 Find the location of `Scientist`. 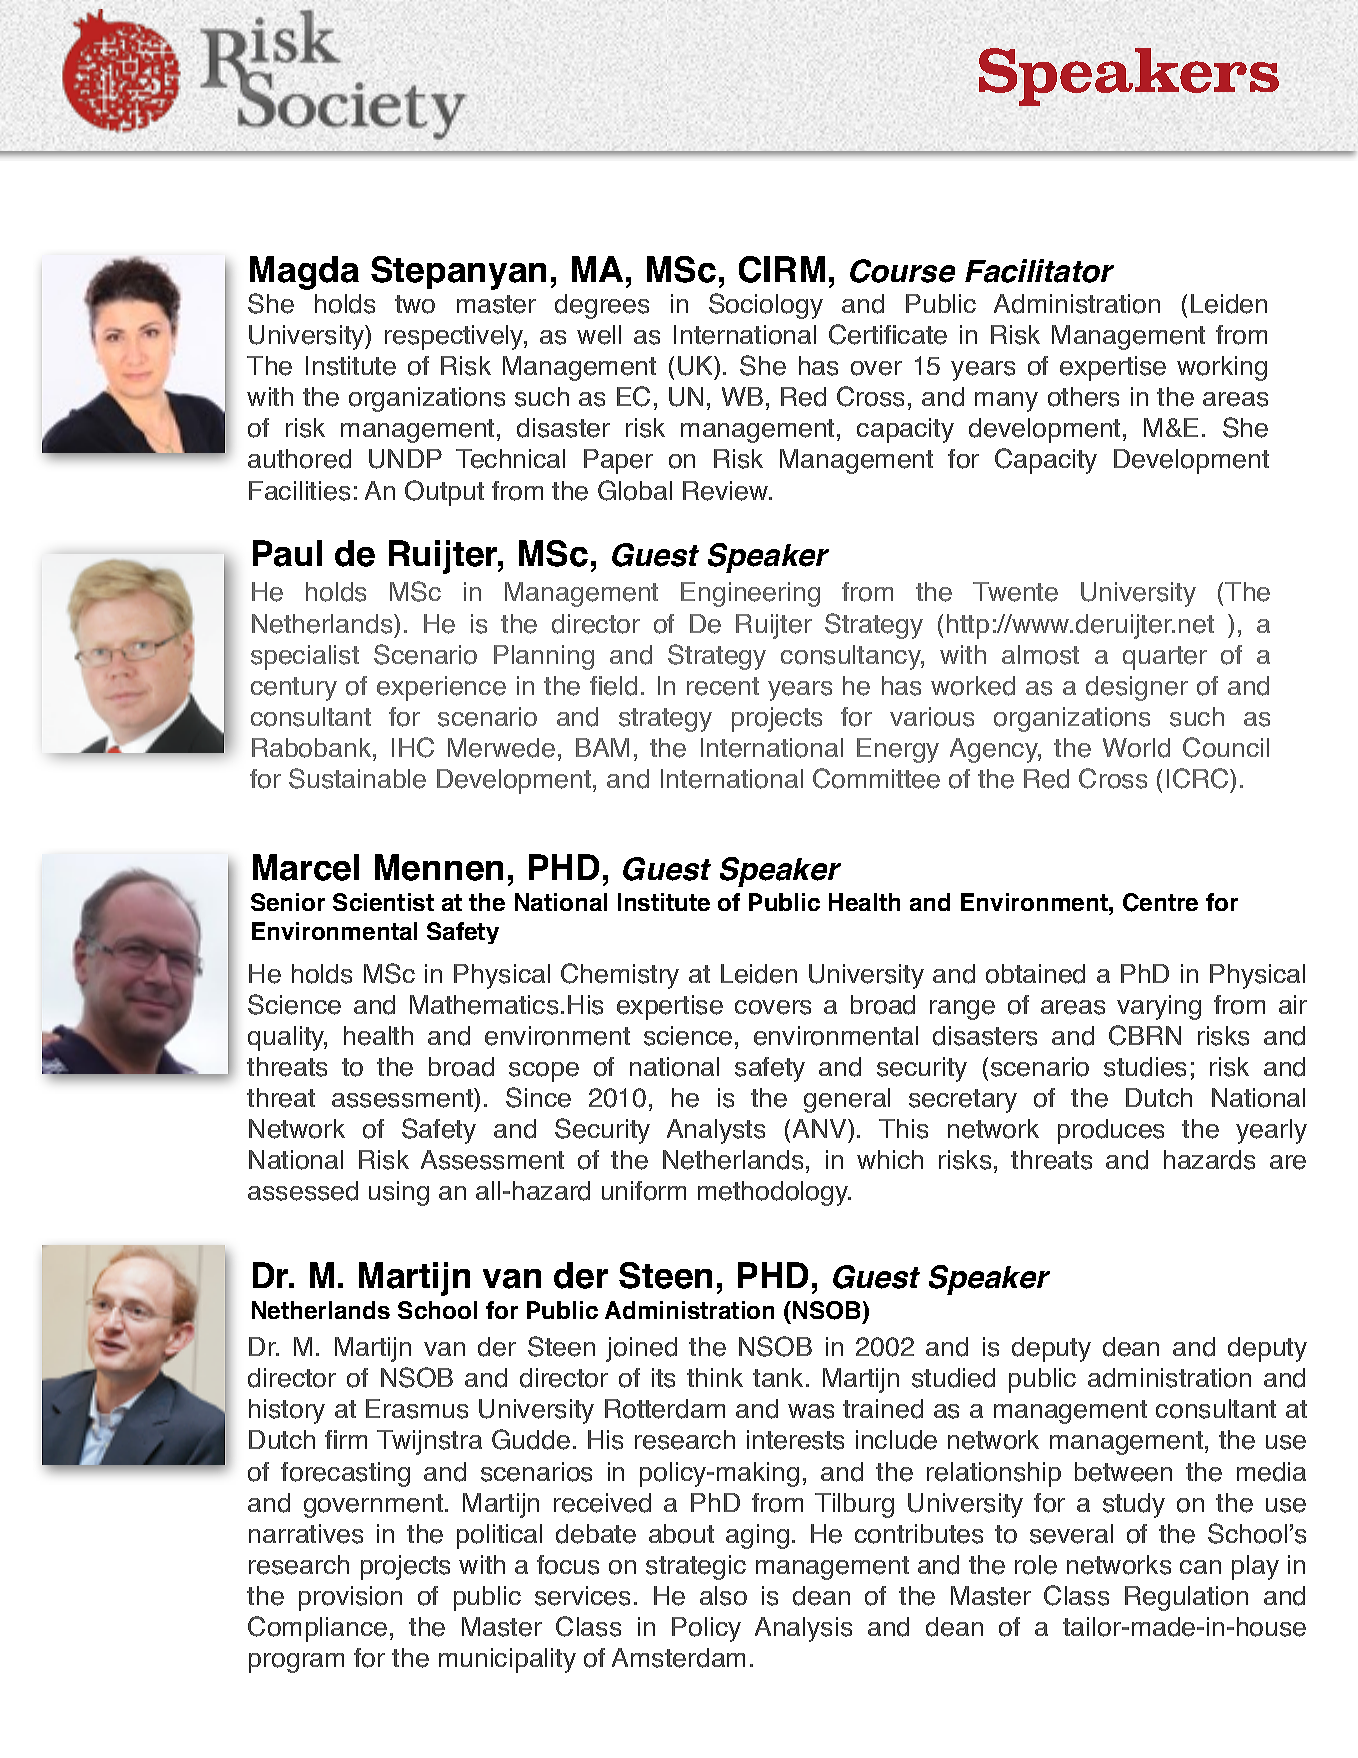

Scientist is located at coordinates (383, 902).
